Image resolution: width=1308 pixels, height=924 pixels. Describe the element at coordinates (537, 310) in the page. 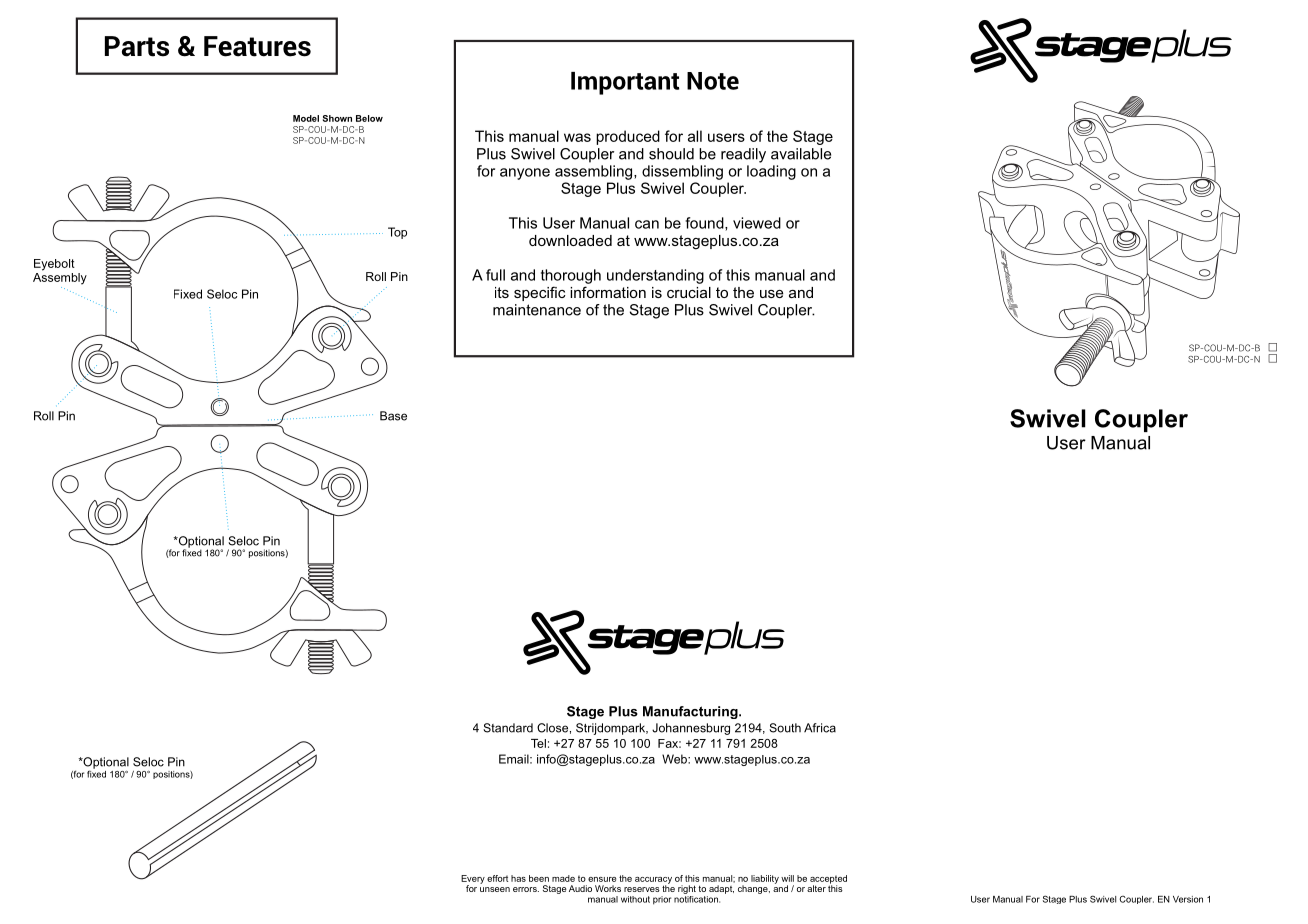

I see `maintenance` at that location.
